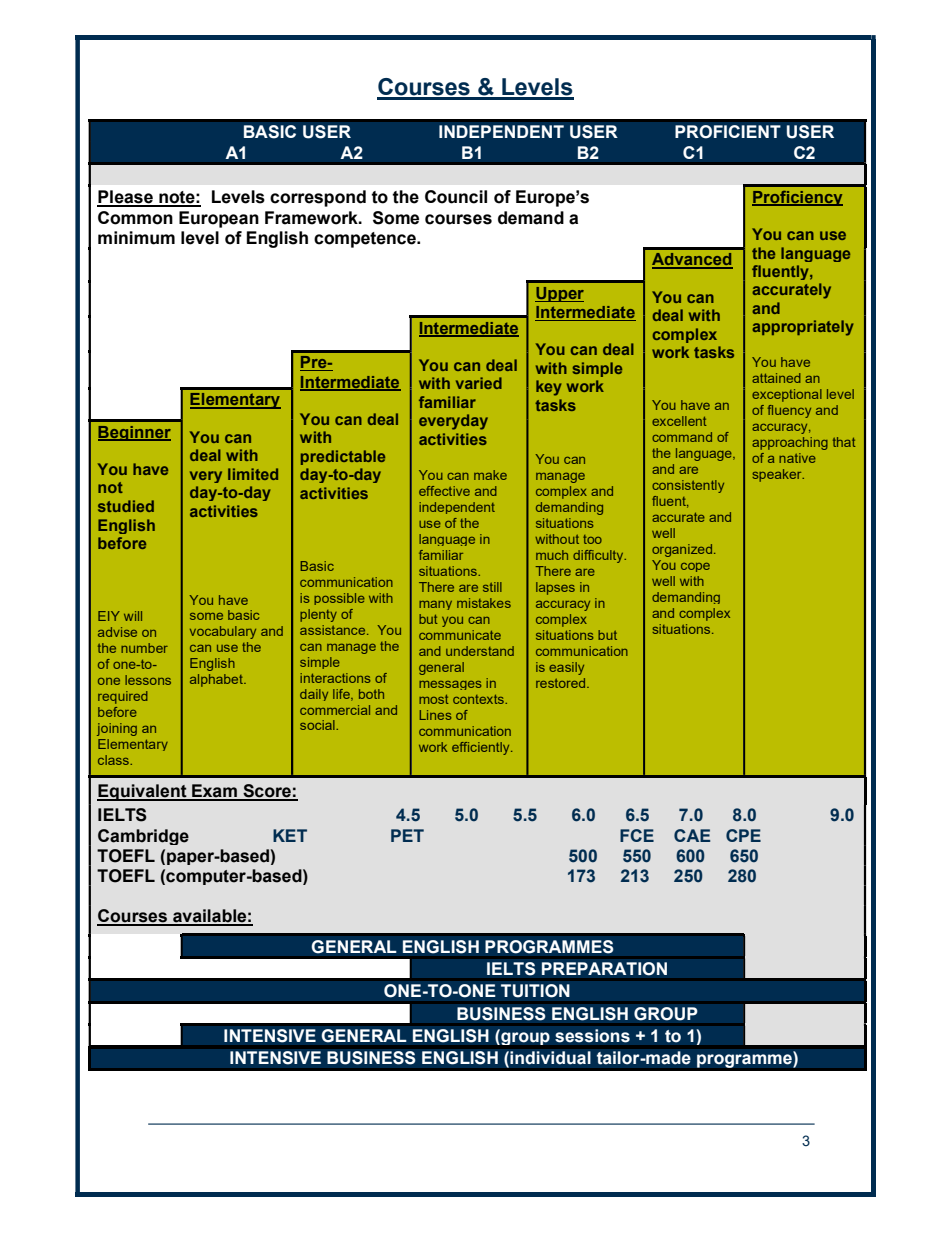 The height and width of the screenshot is (1233, 952). What do you see at coordinates (490, 475) in the screenshot?
I see `make` at bounding box center [490, 475].
